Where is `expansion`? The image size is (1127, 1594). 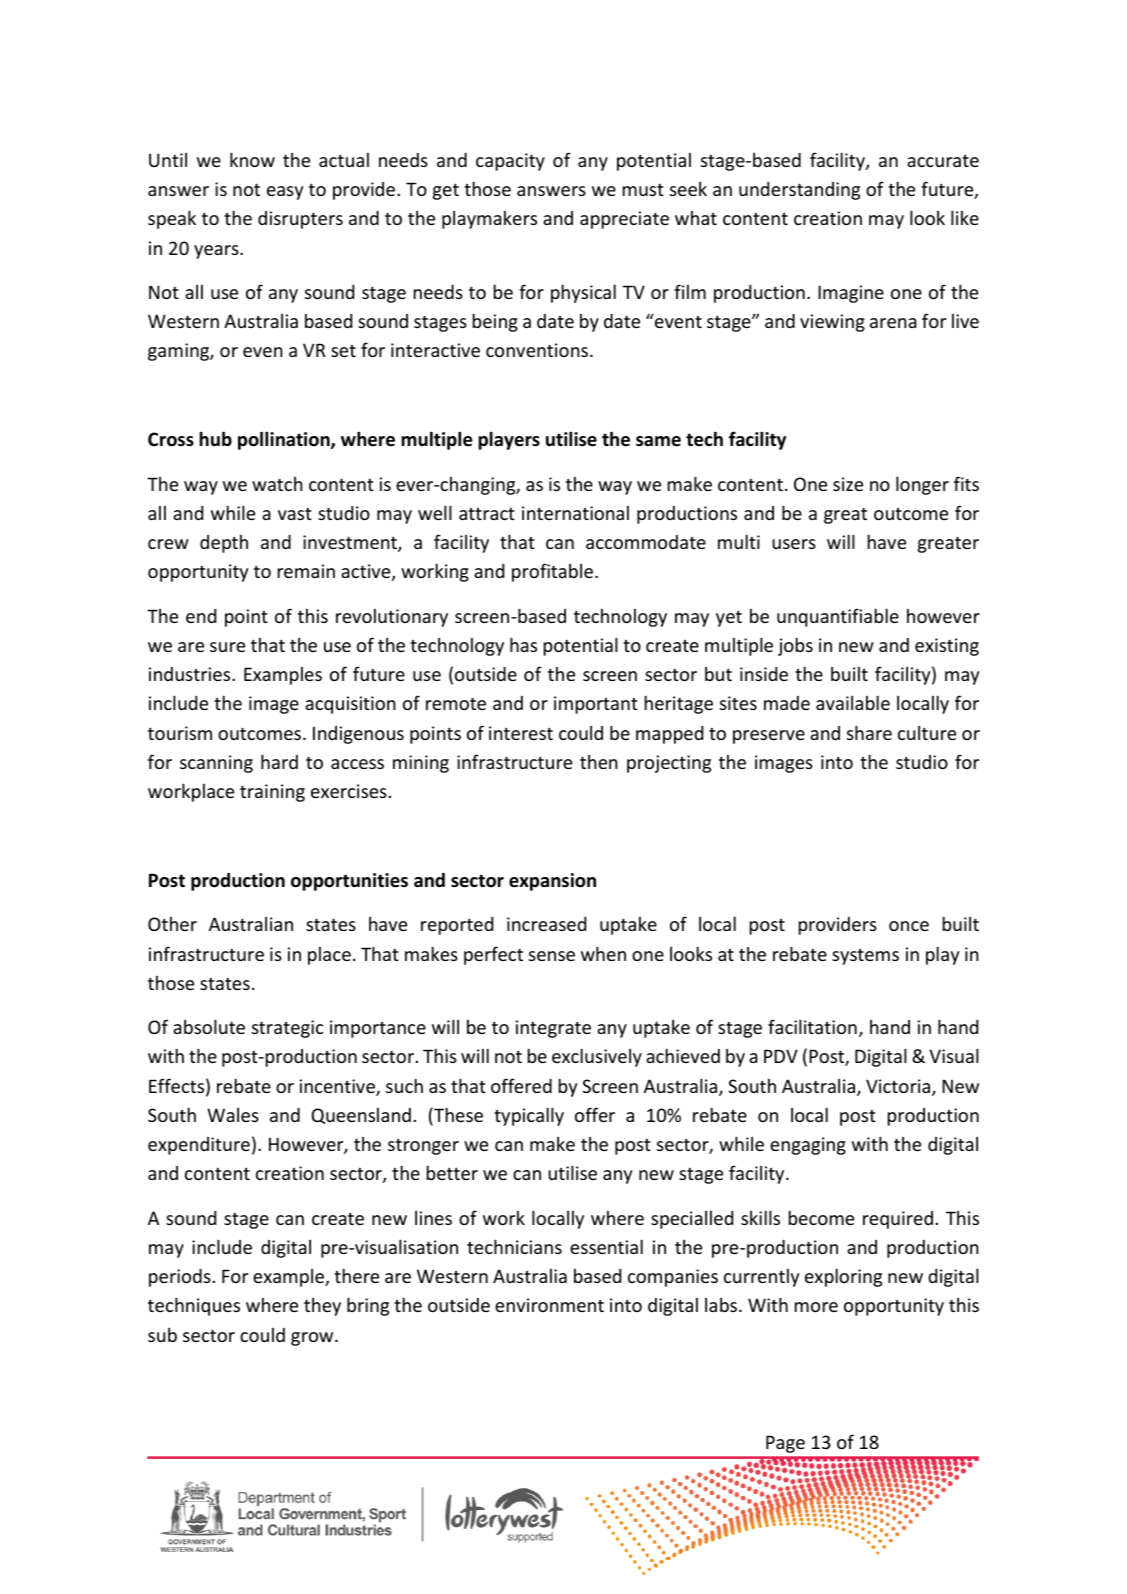
expansion is located at coordinates (552, 882).
